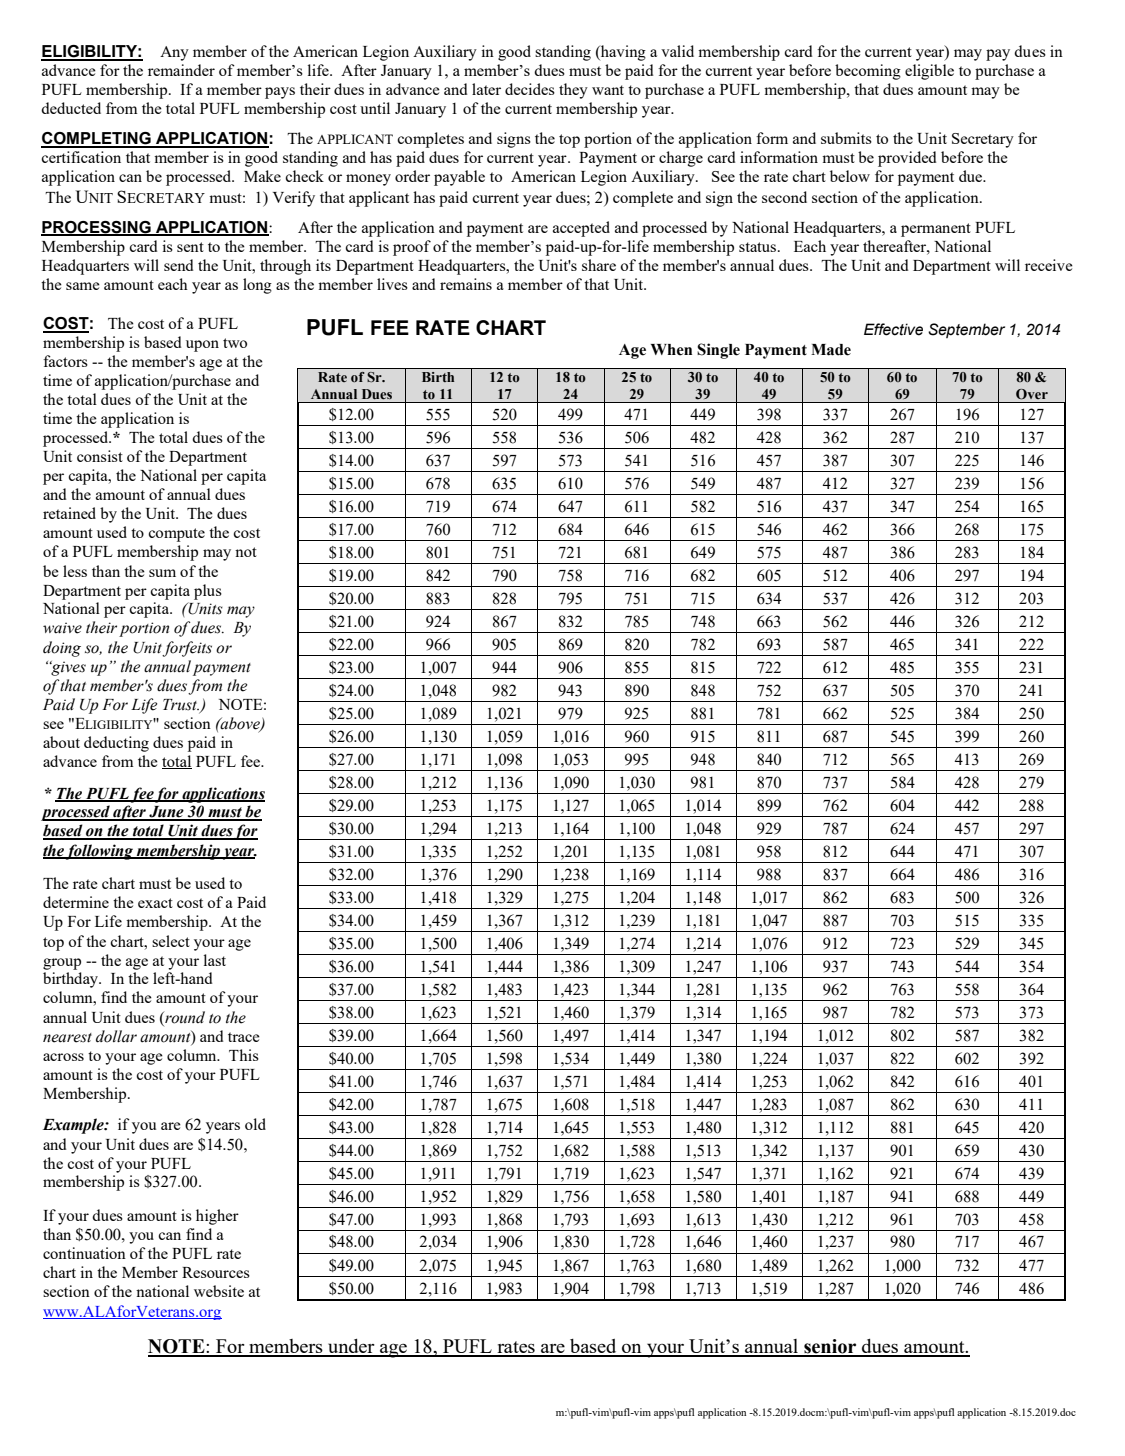 This screenshot has width=1125, height=1456. Describe the element at coordinates (155, 903) in the screenshot. I see `exact` at that location.
